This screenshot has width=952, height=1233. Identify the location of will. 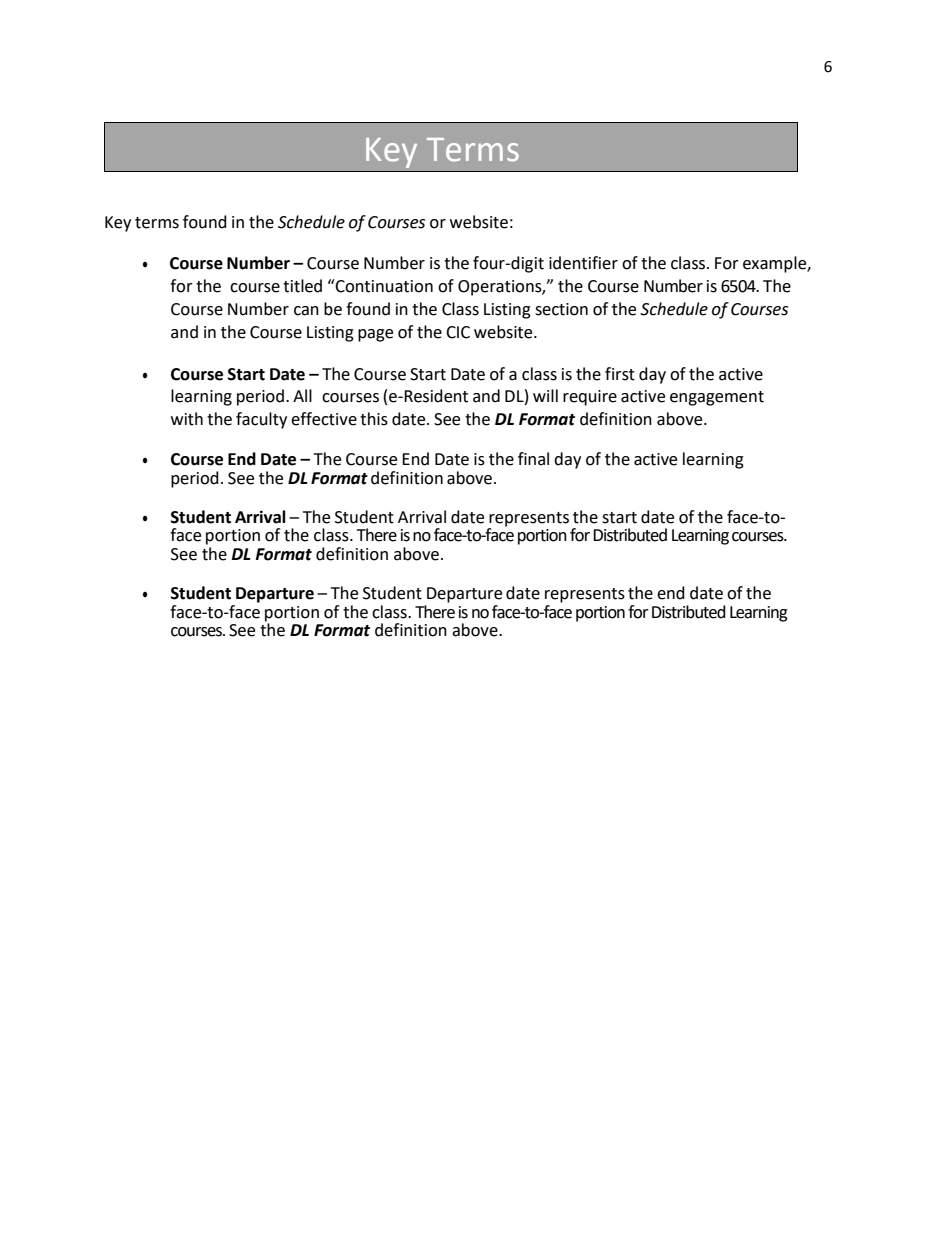
(545, 395).
